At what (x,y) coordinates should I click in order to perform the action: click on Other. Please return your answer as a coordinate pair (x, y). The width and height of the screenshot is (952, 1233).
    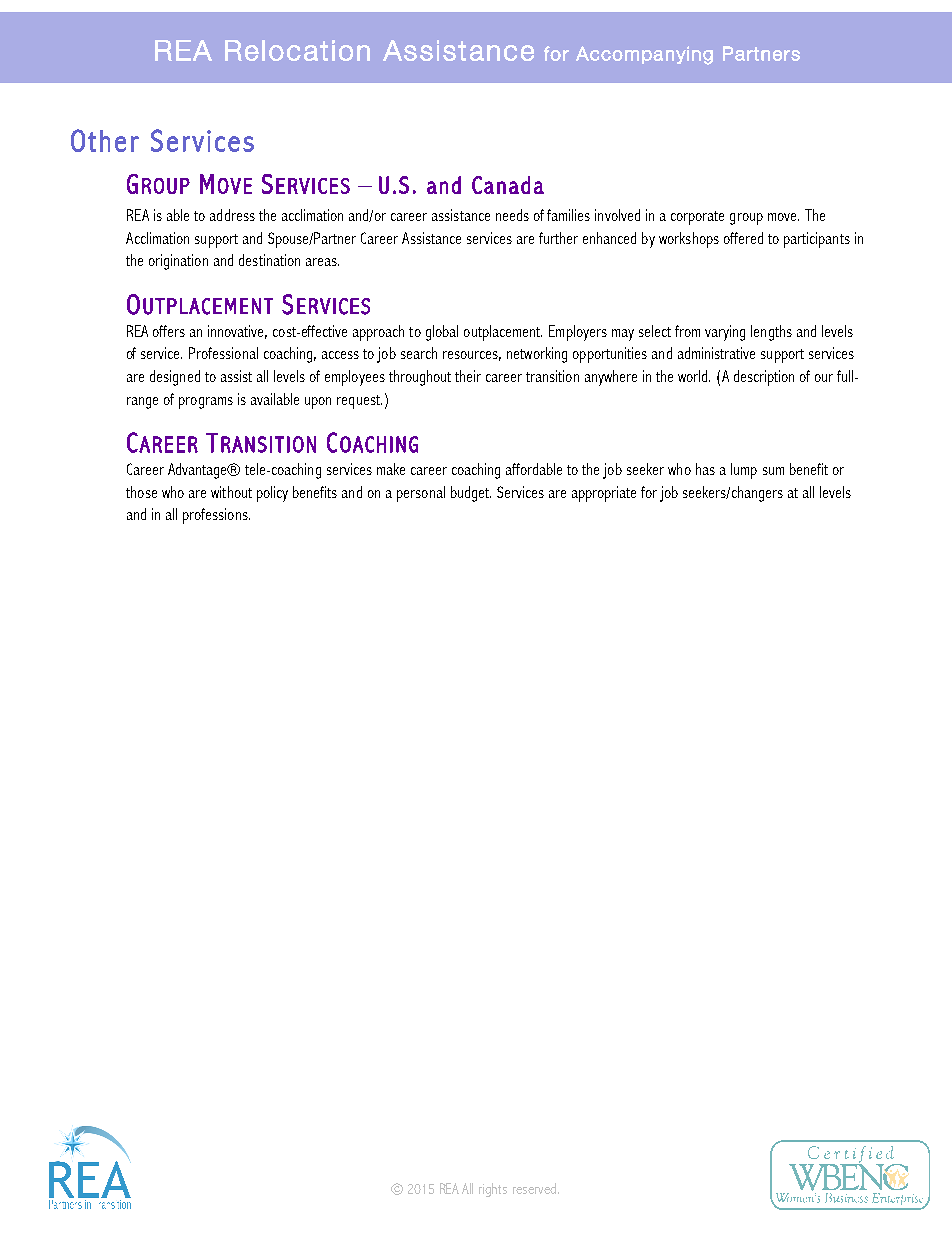
    Looking at the image, I should click on (105, 140).
